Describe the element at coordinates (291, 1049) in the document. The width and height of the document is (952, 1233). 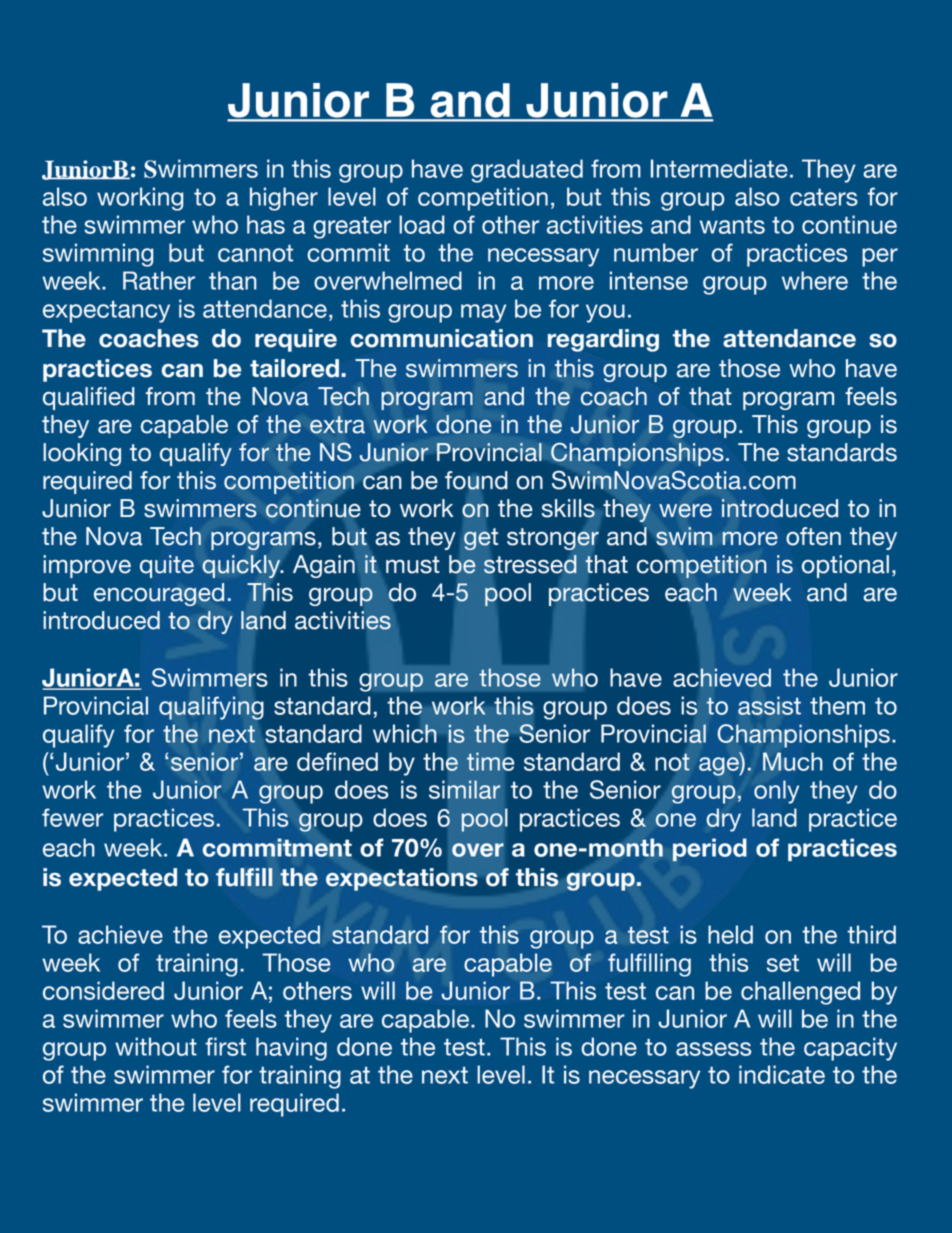
I see `having` at that location.
